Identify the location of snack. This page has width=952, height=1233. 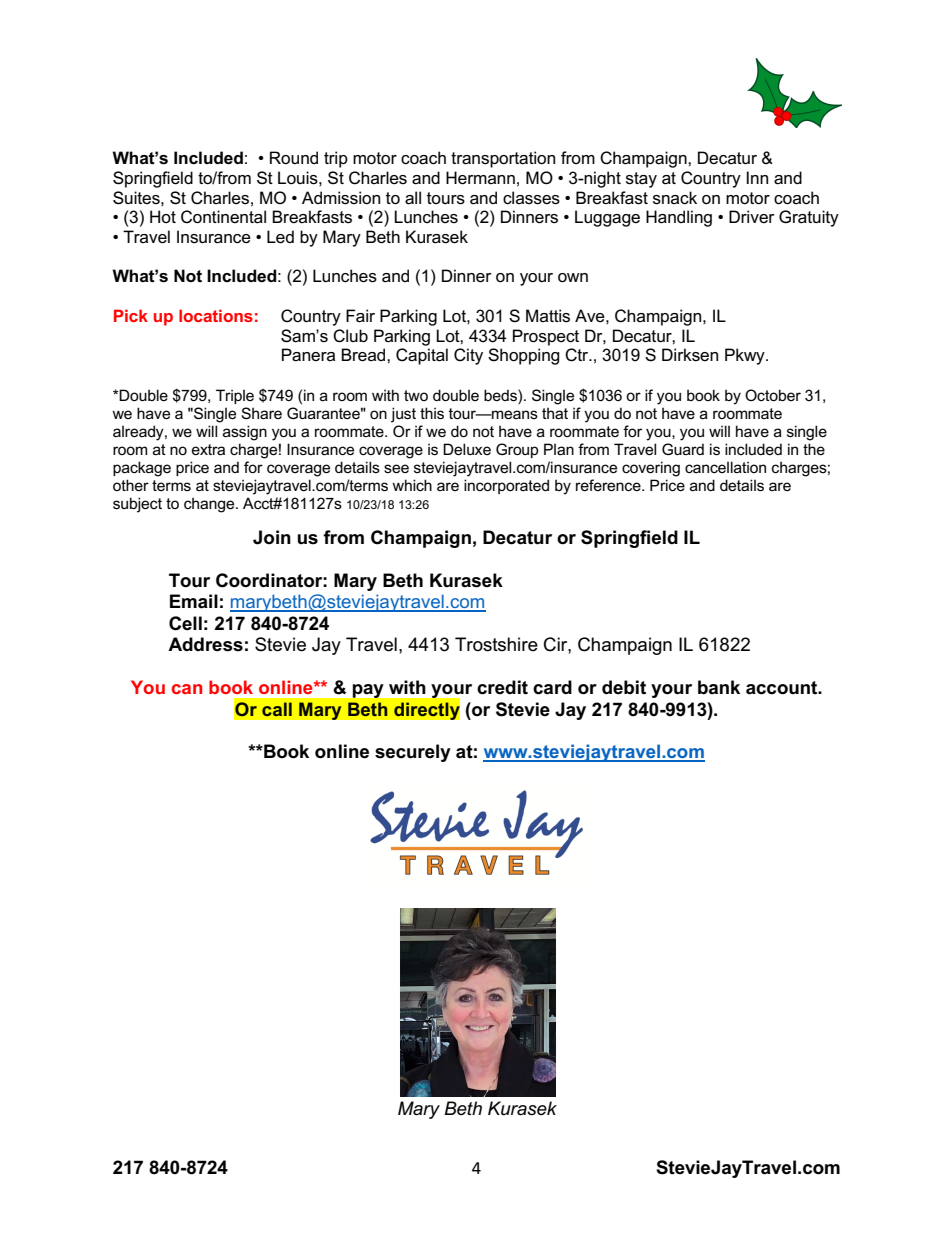
(675, 198).
